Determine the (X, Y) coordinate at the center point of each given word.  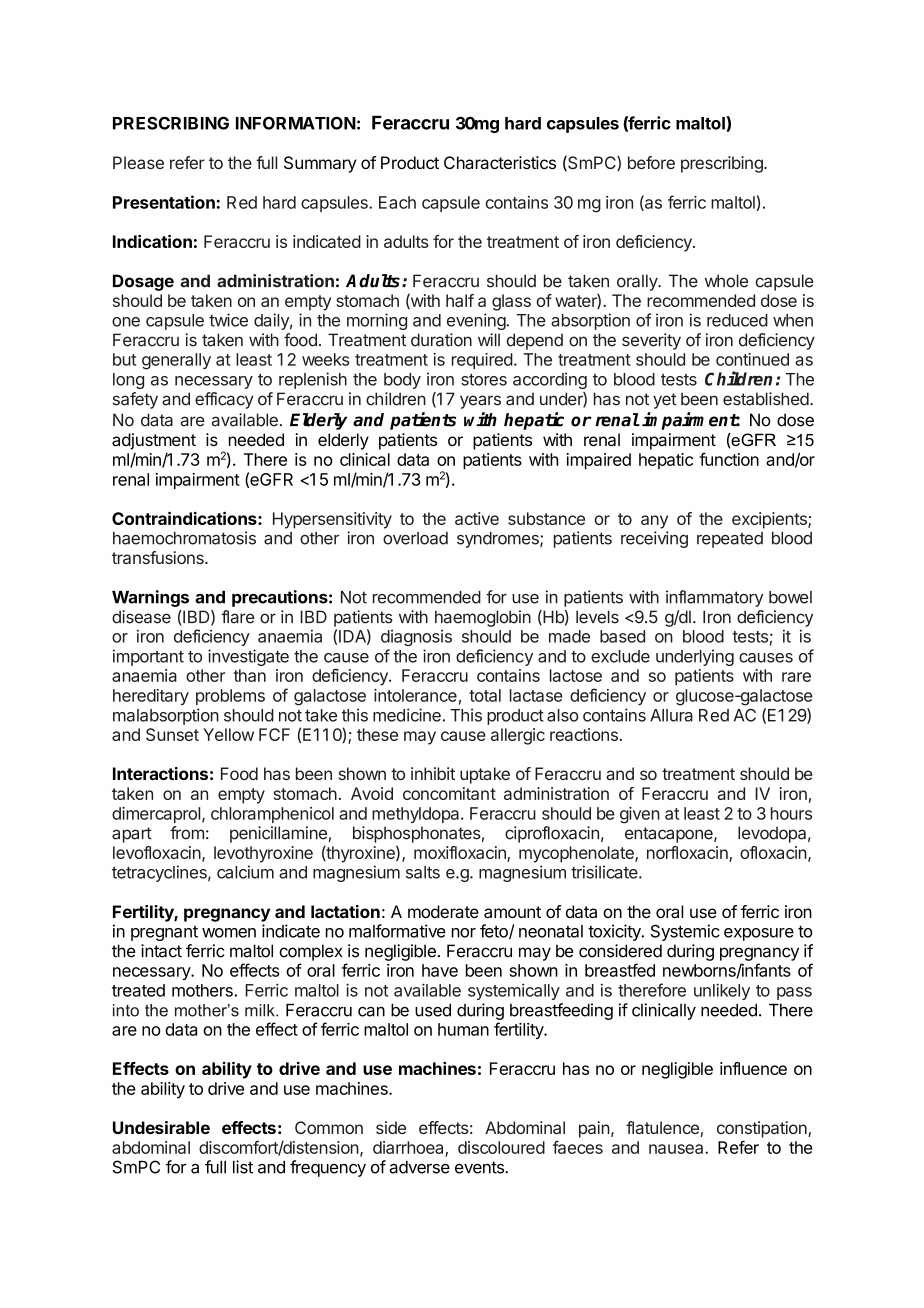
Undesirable (161, 1127)
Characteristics (500, 162)
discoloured (501, 1147)
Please (138, 162)
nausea (677, 1149)
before (651, 162)
